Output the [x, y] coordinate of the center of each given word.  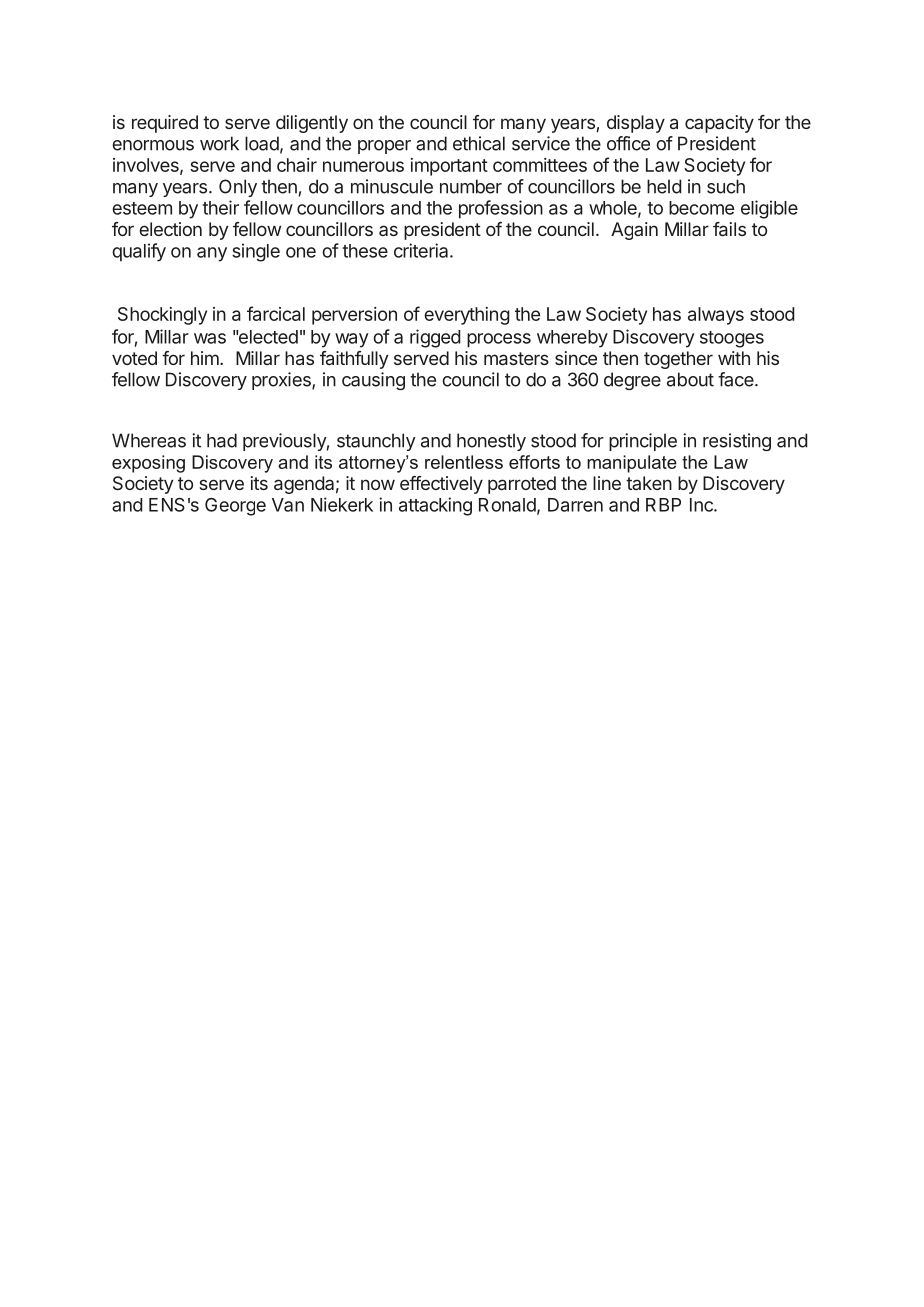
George [235, 507]
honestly [491, 442]
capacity [719, 124]
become [701, 208]
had [222, 440]
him [206, 358]
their [220, 207]
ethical [479, 143]
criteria [422, 250]
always [716, 316]
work [219, 143]
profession [501, 209]
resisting [737, 442]
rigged [435, 338]
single [256, 252]
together [678, 360]
